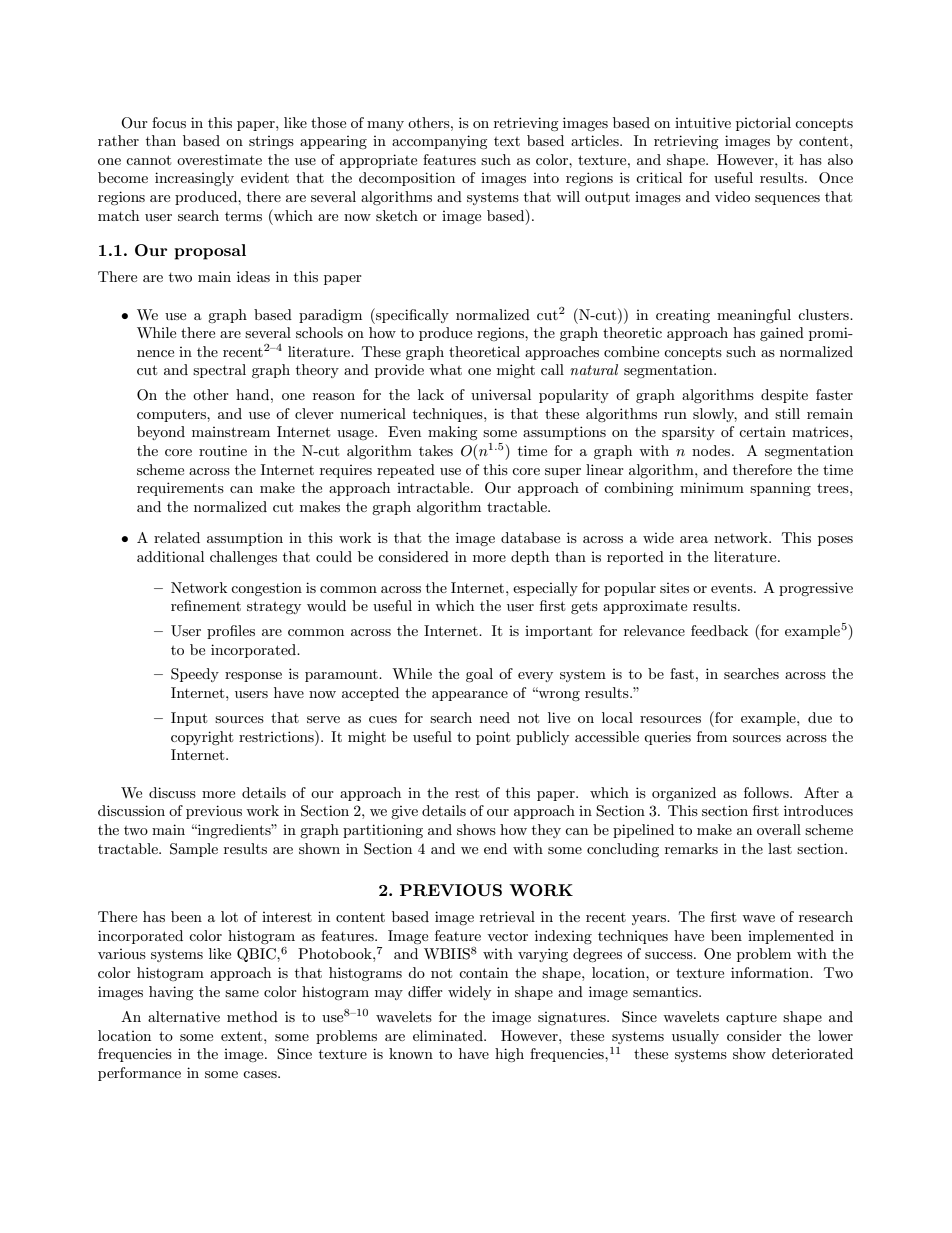  Describe the element at coordinates (194, 179) in the image. I see `increasingly` at that location.
